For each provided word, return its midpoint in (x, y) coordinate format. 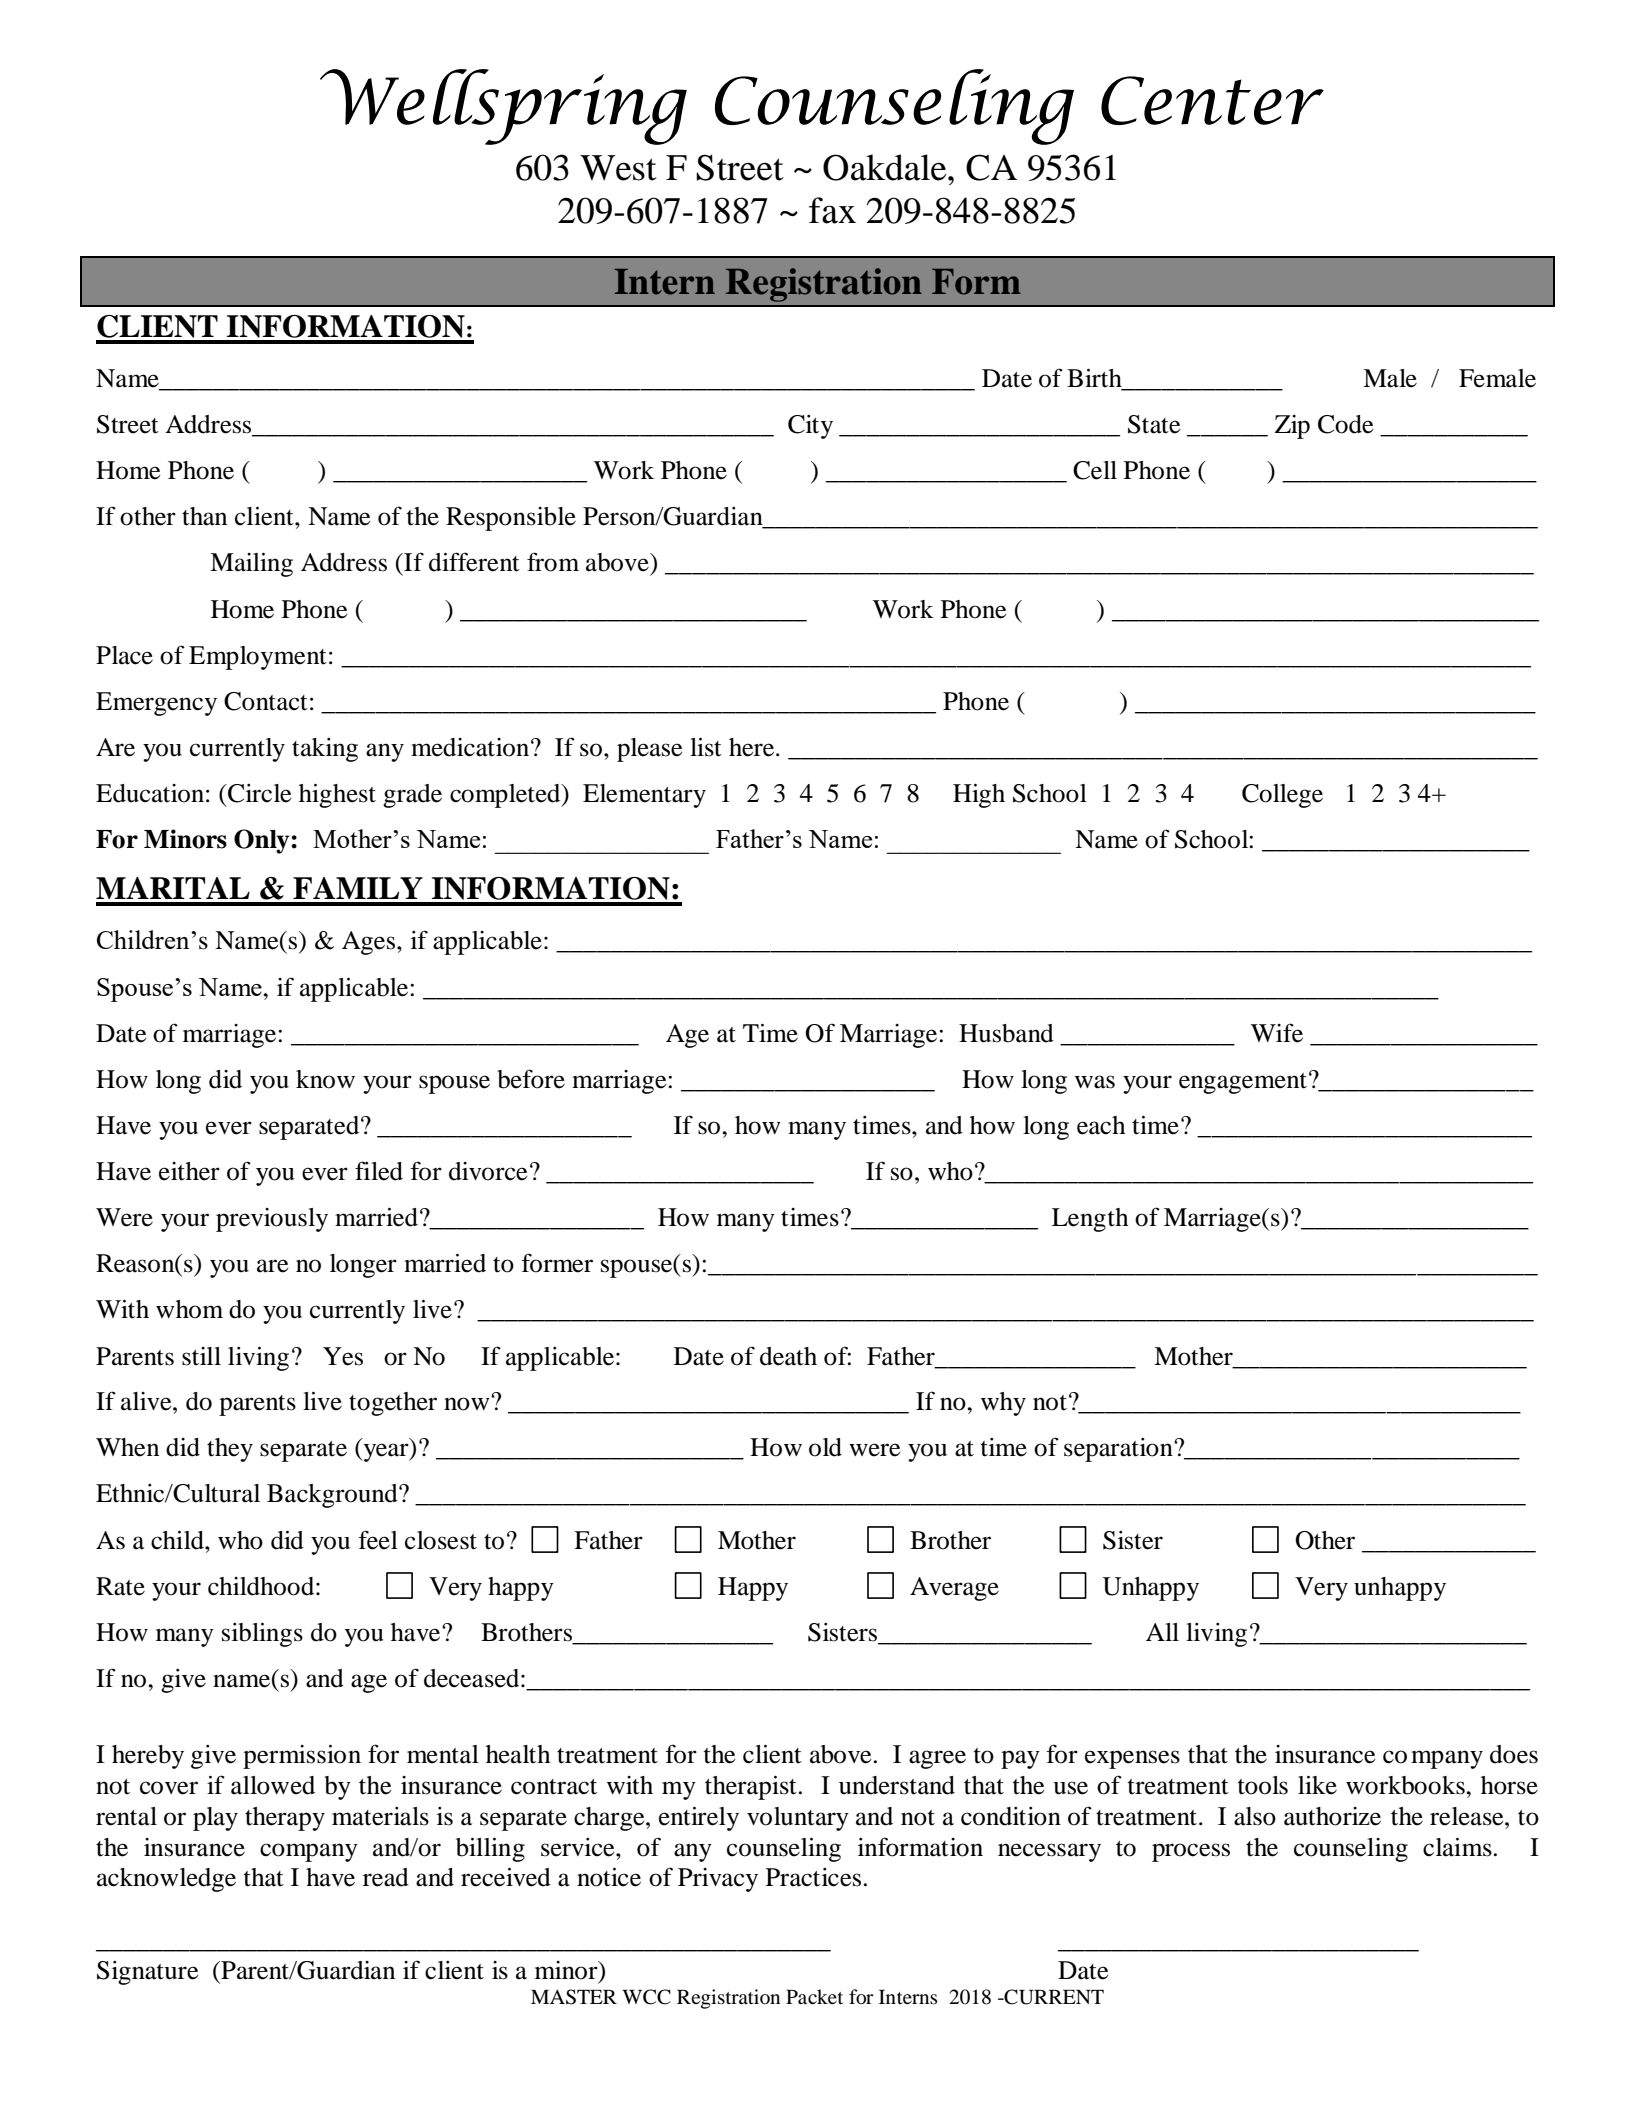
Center (1212, 100)
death (788, 1356)
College (1282, 796)
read (386, 1877)
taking (325, 750)
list (706, 747)
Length (1090, 1220)
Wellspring (503, 107)
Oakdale (886, 167)
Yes (343, 1356)
